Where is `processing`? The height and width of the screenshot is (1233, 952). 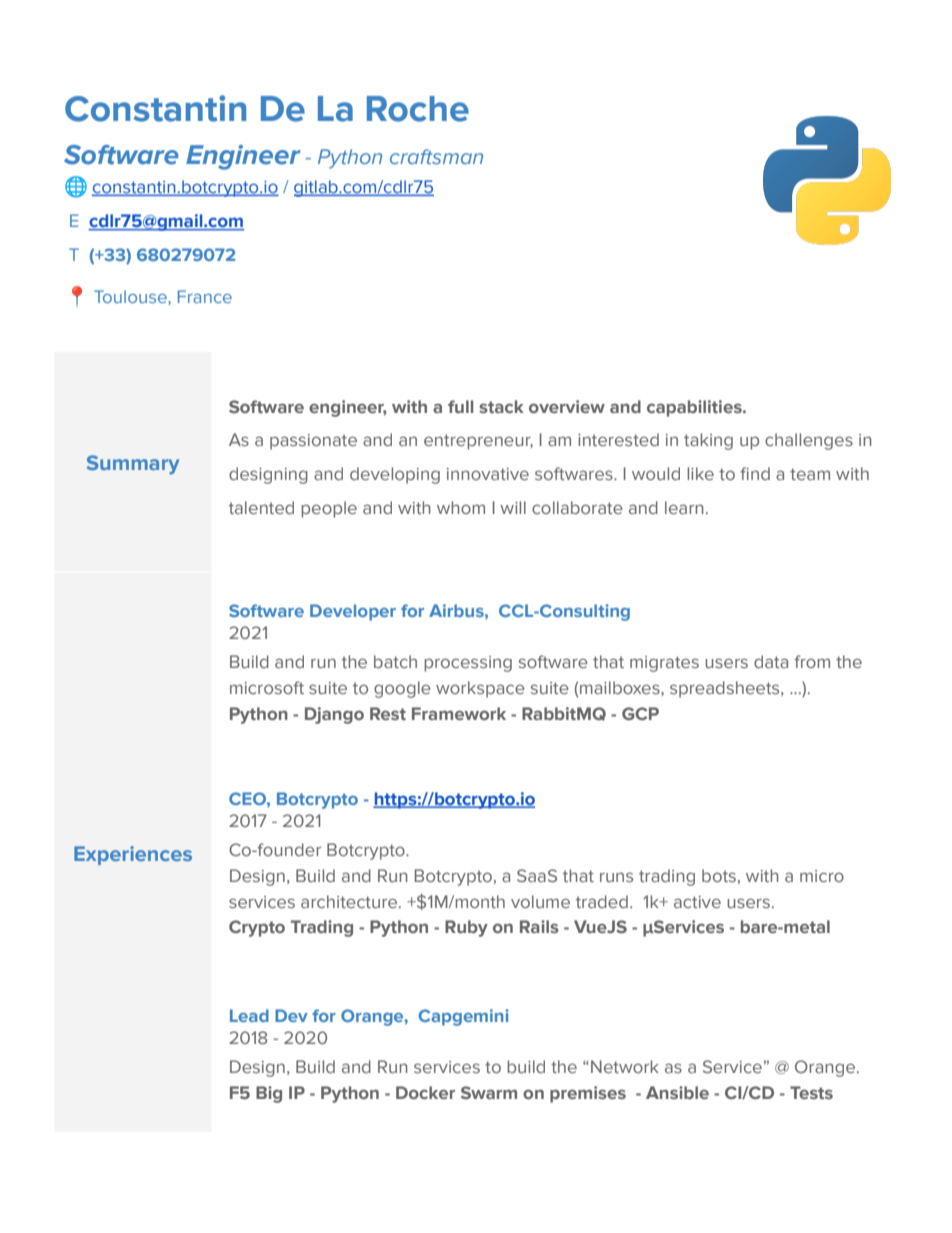 processing is located at coordinates (468, 664).
